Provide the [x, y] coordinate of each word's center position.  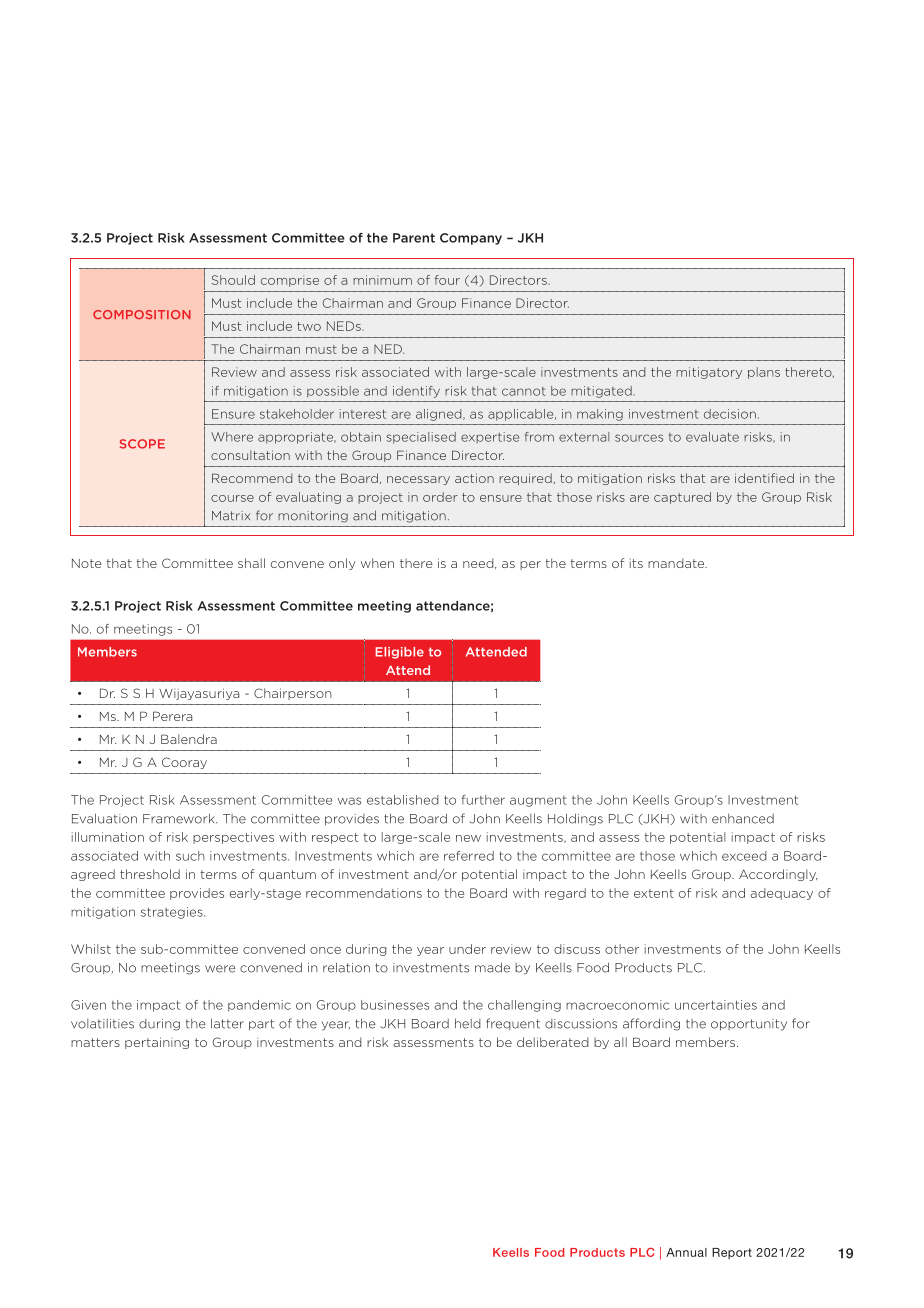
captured [682, 498]
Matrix [231, 516]
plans [764, 373]
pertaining [157, 1043]
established [403, 800]
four [447, 280]
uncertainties [716, 1005]
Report [732, 1253]
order [440, 497]
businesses [395, 1005]
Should [233, 280]
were [220, 969]
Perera [172, 716]
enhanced [743, 819]
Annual [686, 1252]
